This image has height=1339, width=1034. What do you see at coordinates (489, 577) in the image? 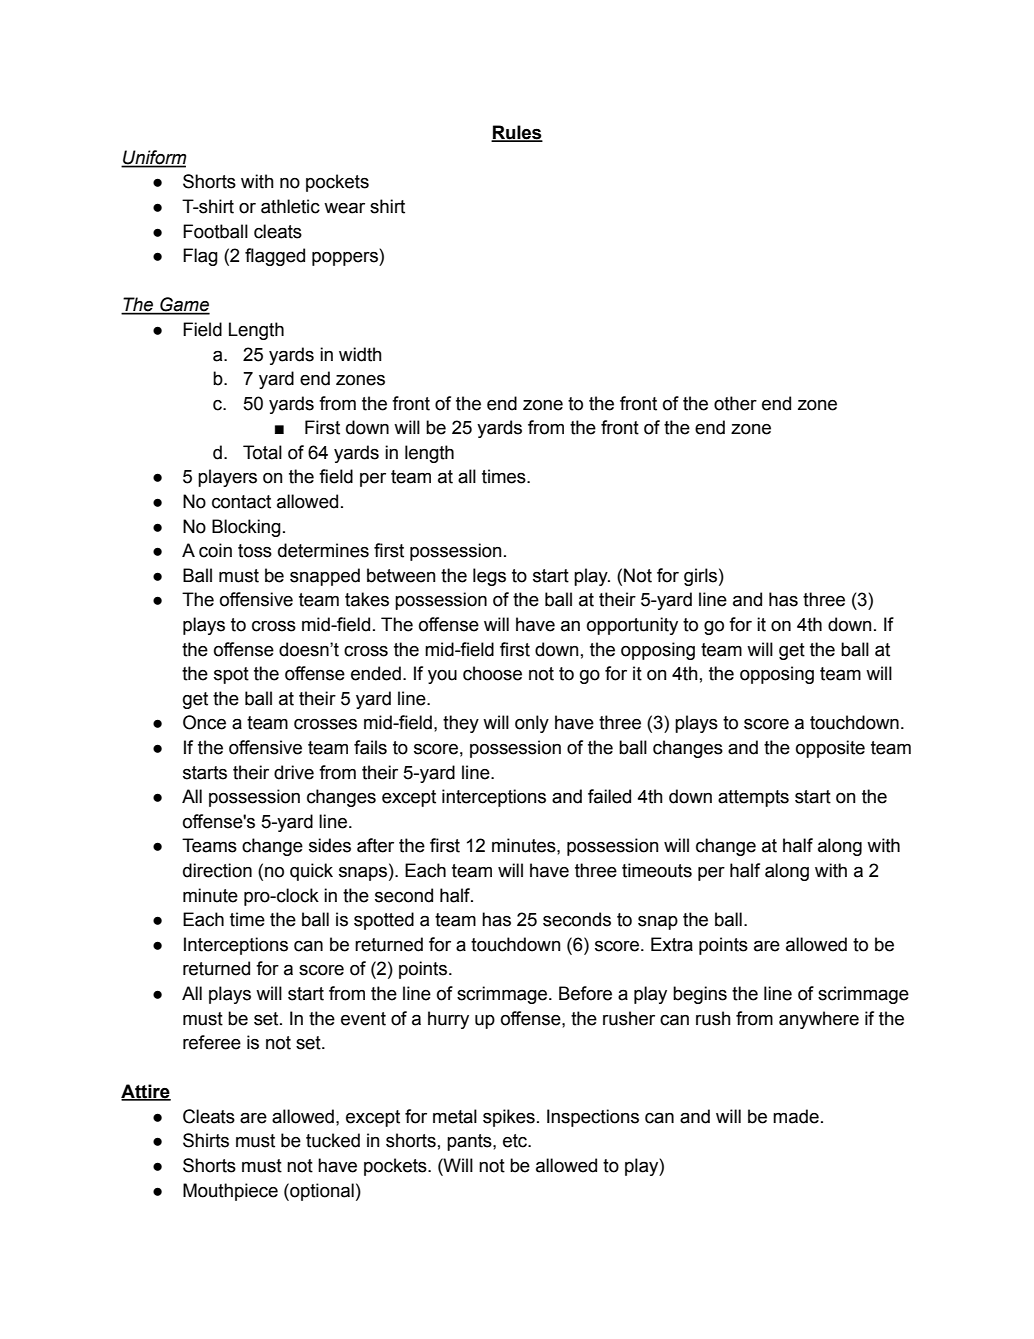
I see `legs` at bounding box center [489, 577].
